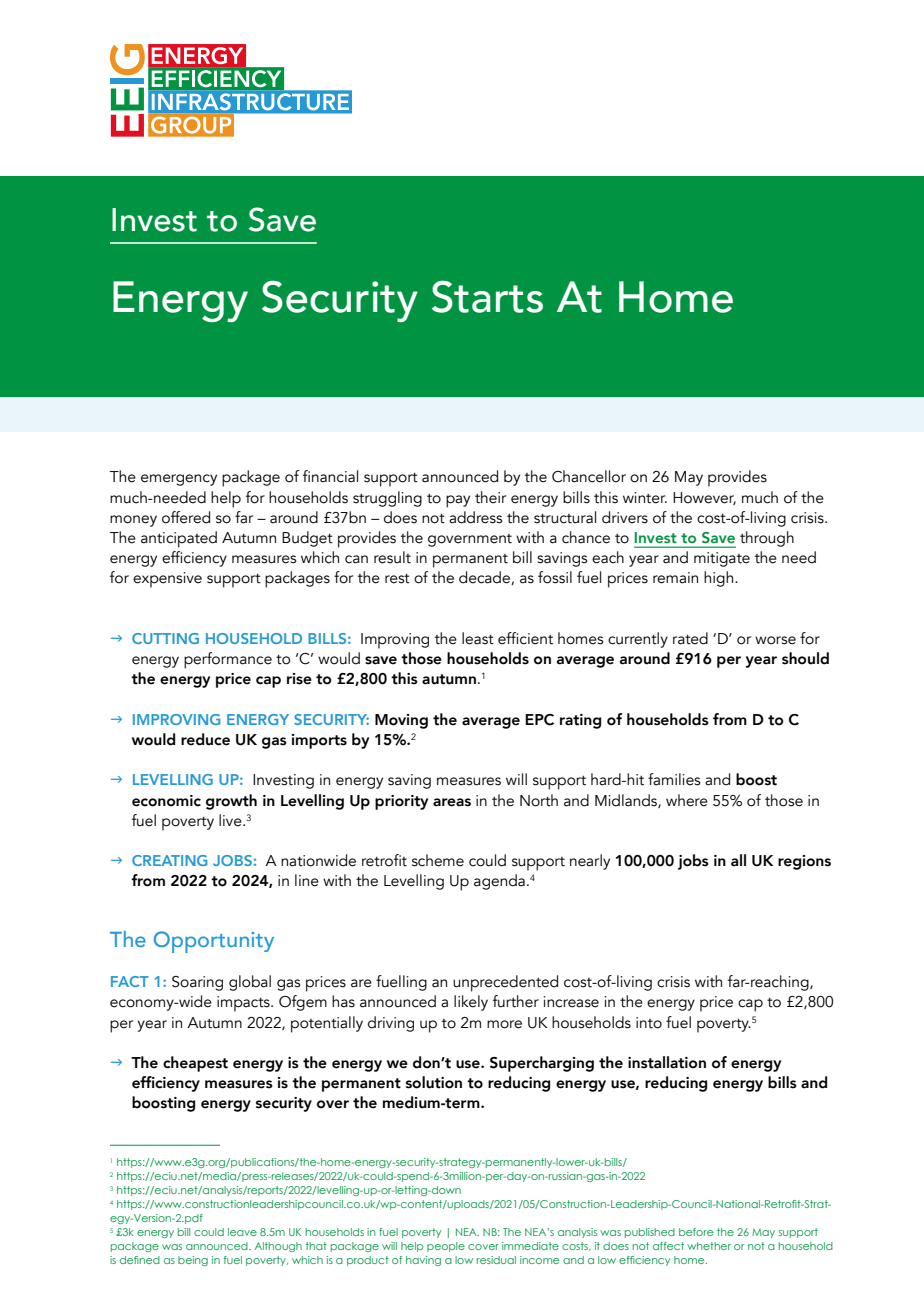 Image resolution: width=924 pixels, height=1308 pixels. What do you see at coordinates (478, 638) in the screenshot?
I see `least` at bounding box center [478, 638].
